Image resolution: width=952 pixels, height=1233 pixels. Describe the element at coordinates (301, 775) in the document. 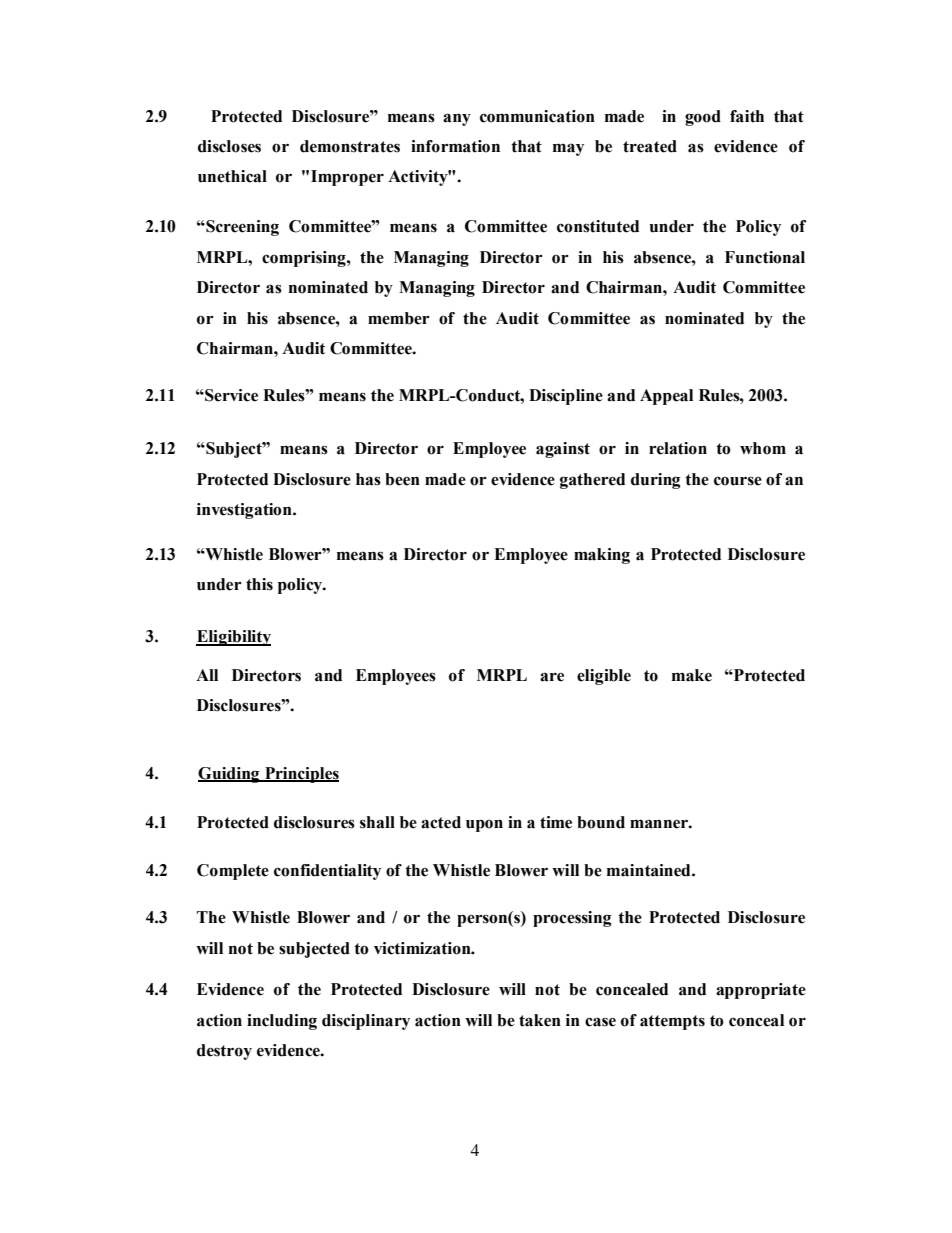

I see `Principles` at that location.
